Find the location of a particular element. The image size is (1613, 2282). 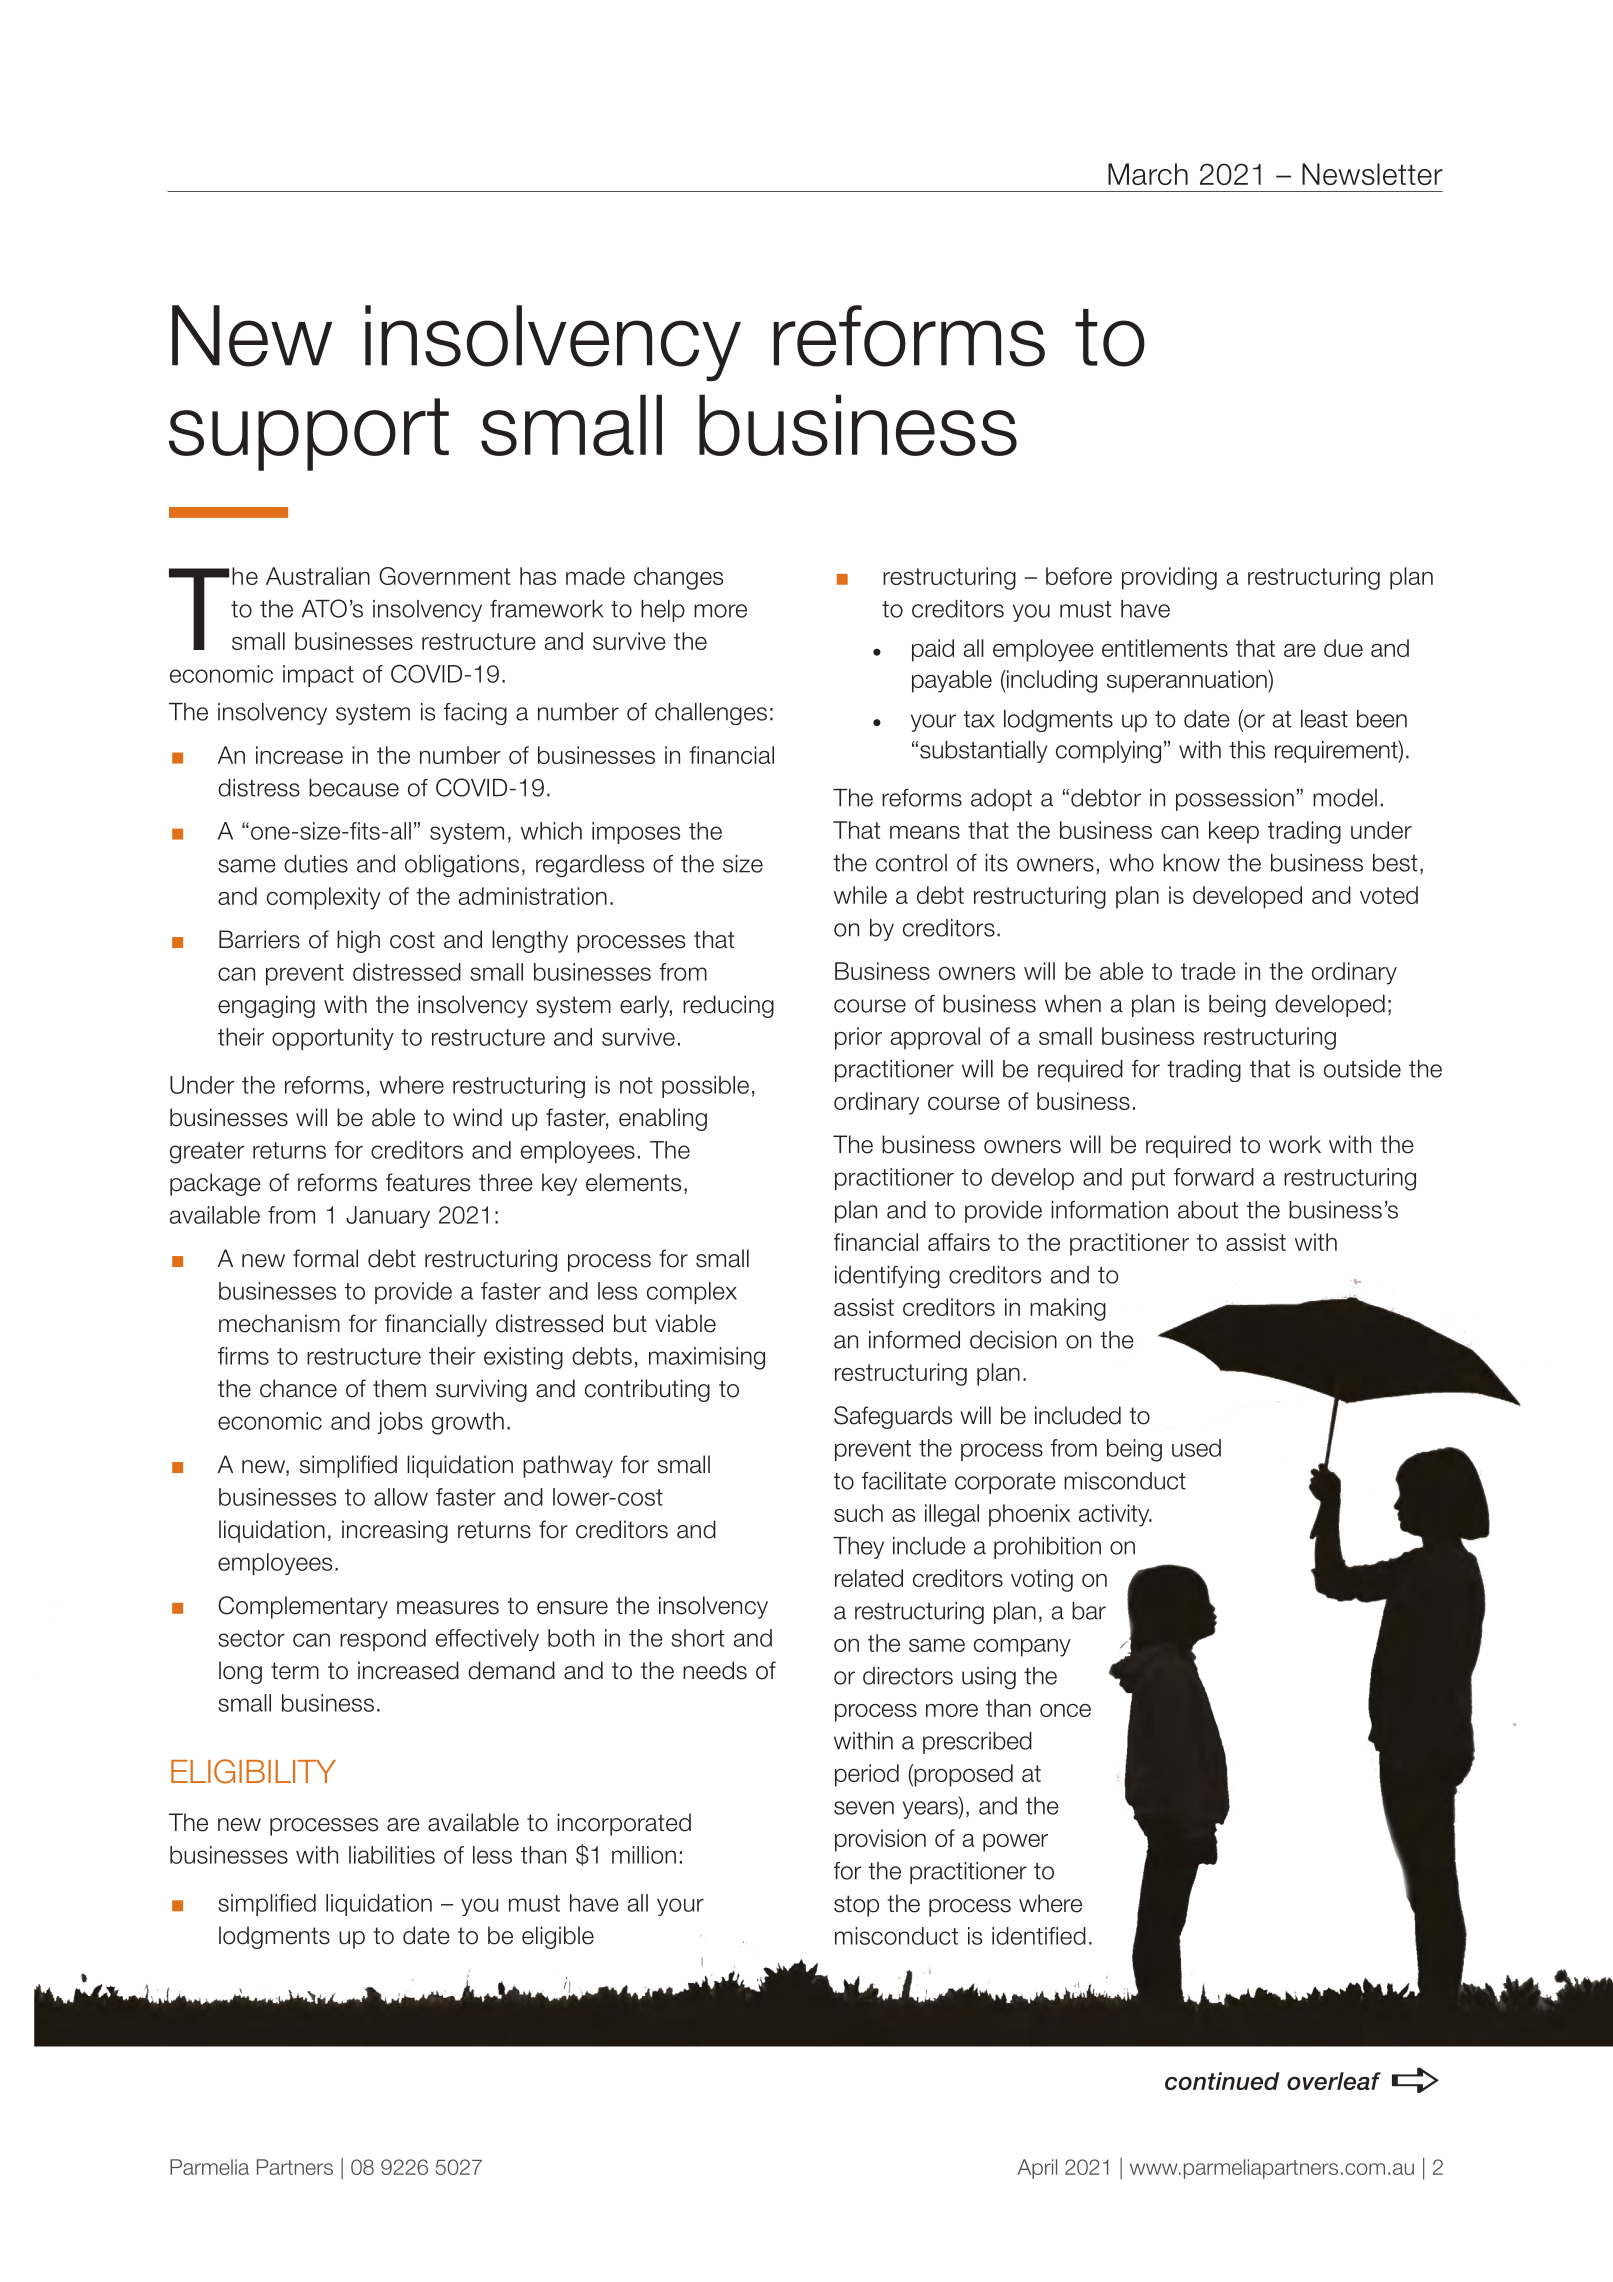

trade is located at coordinates (1208, 971).
